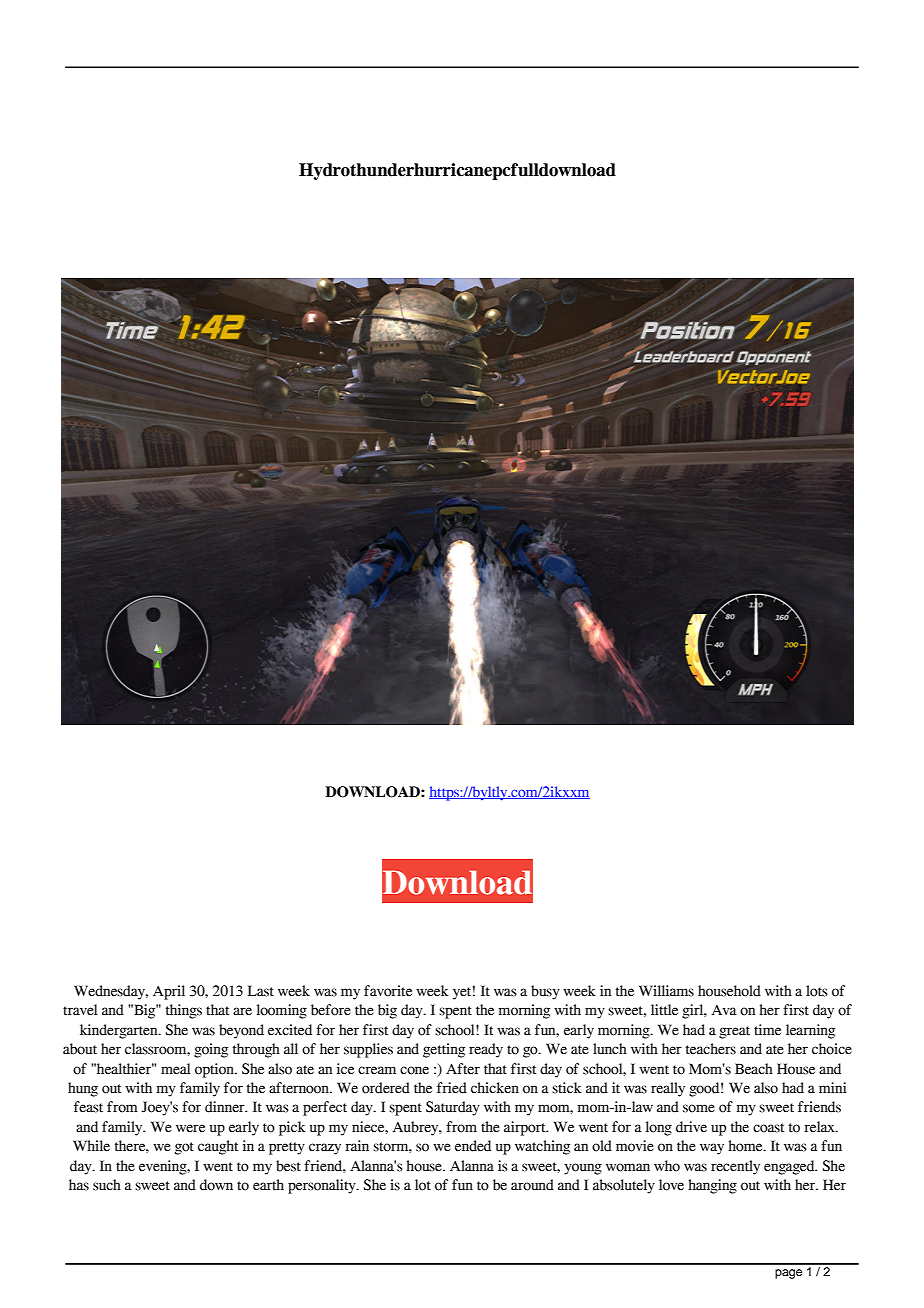 The width and height of the document is (924, 1308). I want to click on has, so click(79, 1185).
